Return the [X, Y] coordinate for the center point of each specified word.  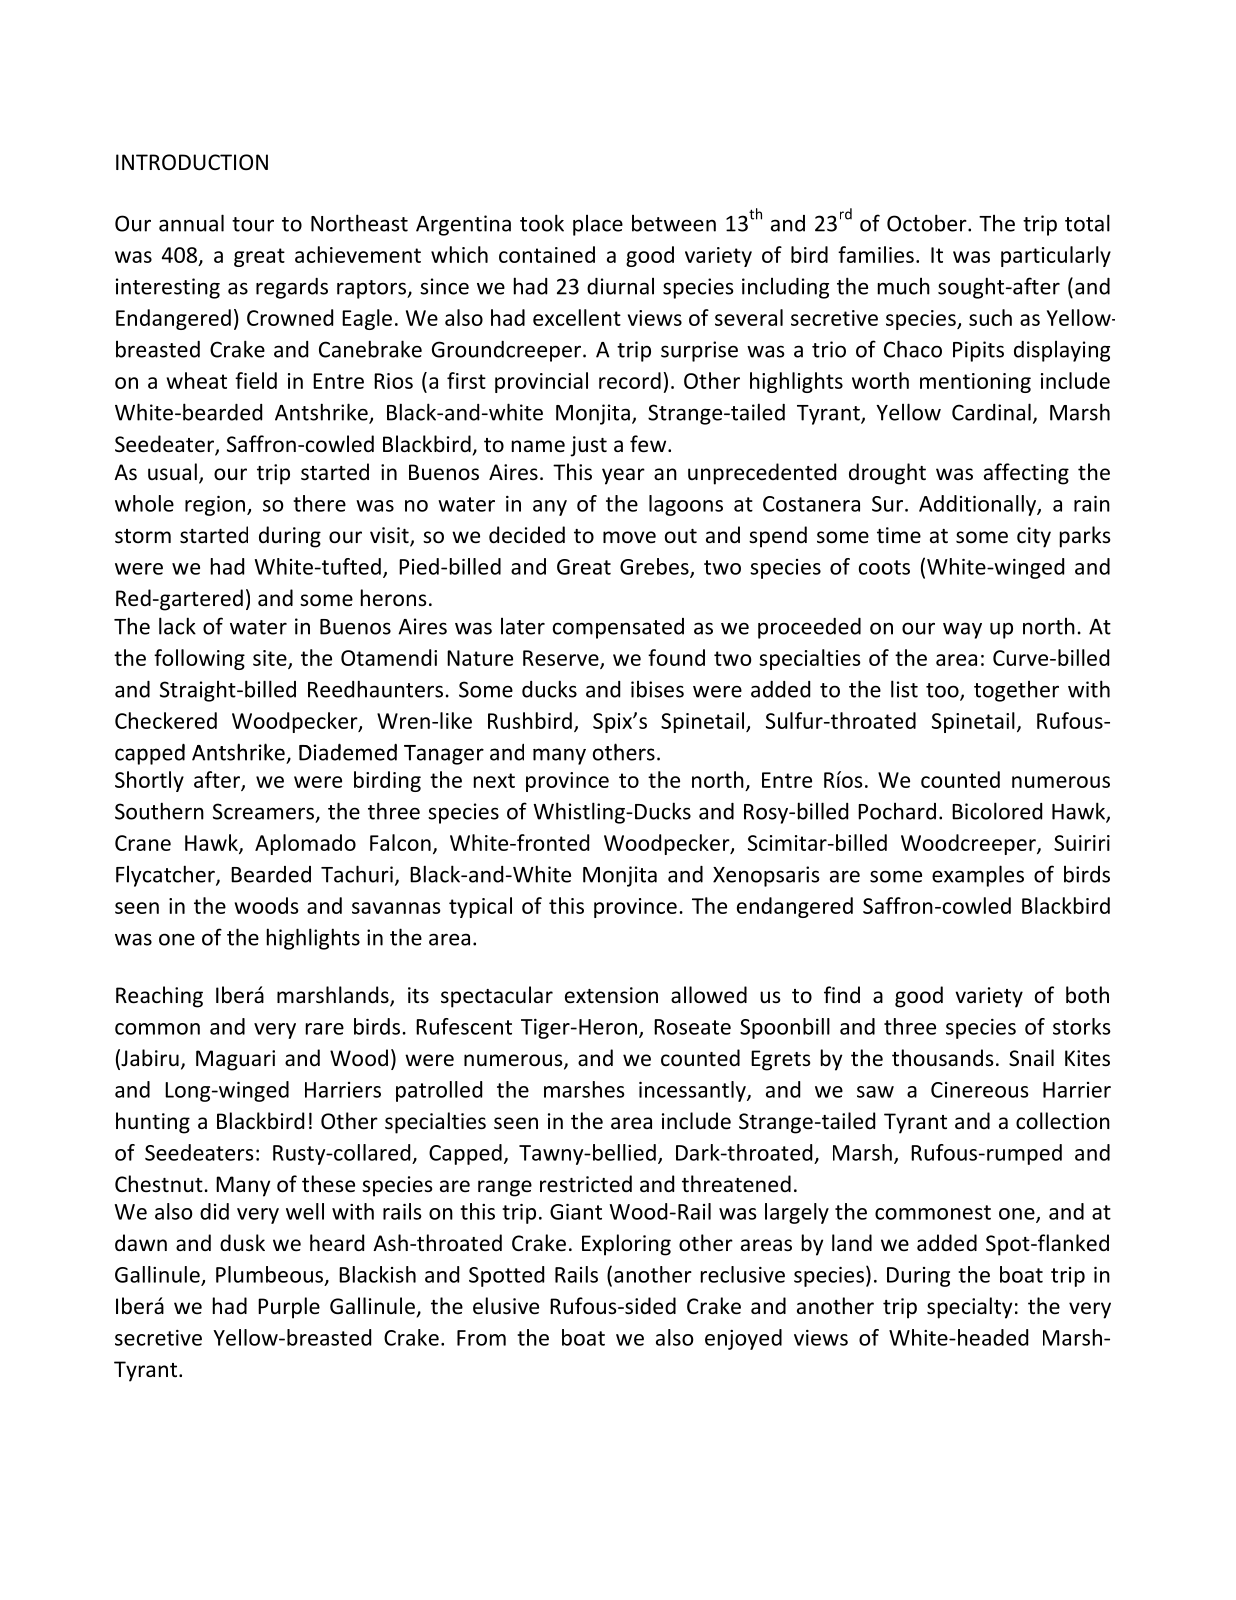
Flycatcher [166, 876]
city [1034, 537]
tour [253, 224]
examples [978, 876]
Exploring [626, 1245]
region [215, 506]
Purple [289, 1308]
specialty [969, 1308]
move [629, 537]
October [928, 223]
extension [611, 995]
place [598, 225]
